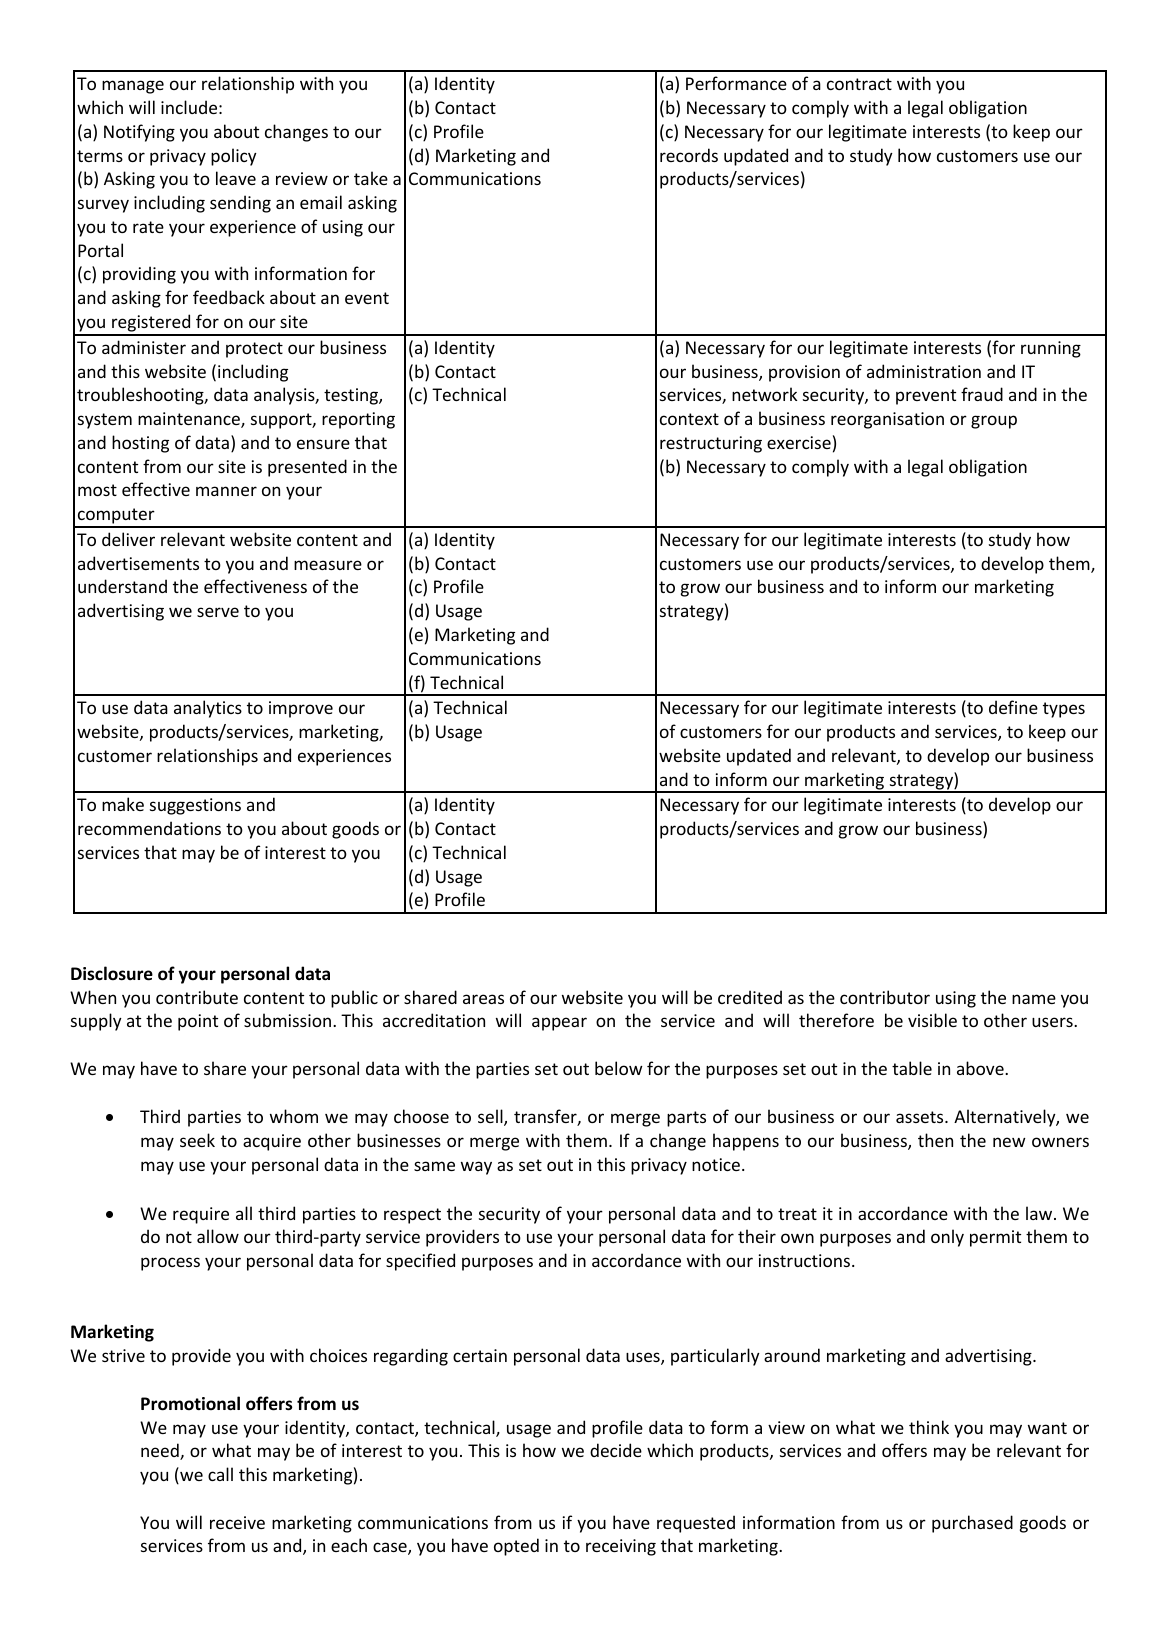 The height and width of the image is (1640, 1159). Describe the element at coordinates (234, 157) in the image. I see `policy` at that location.
